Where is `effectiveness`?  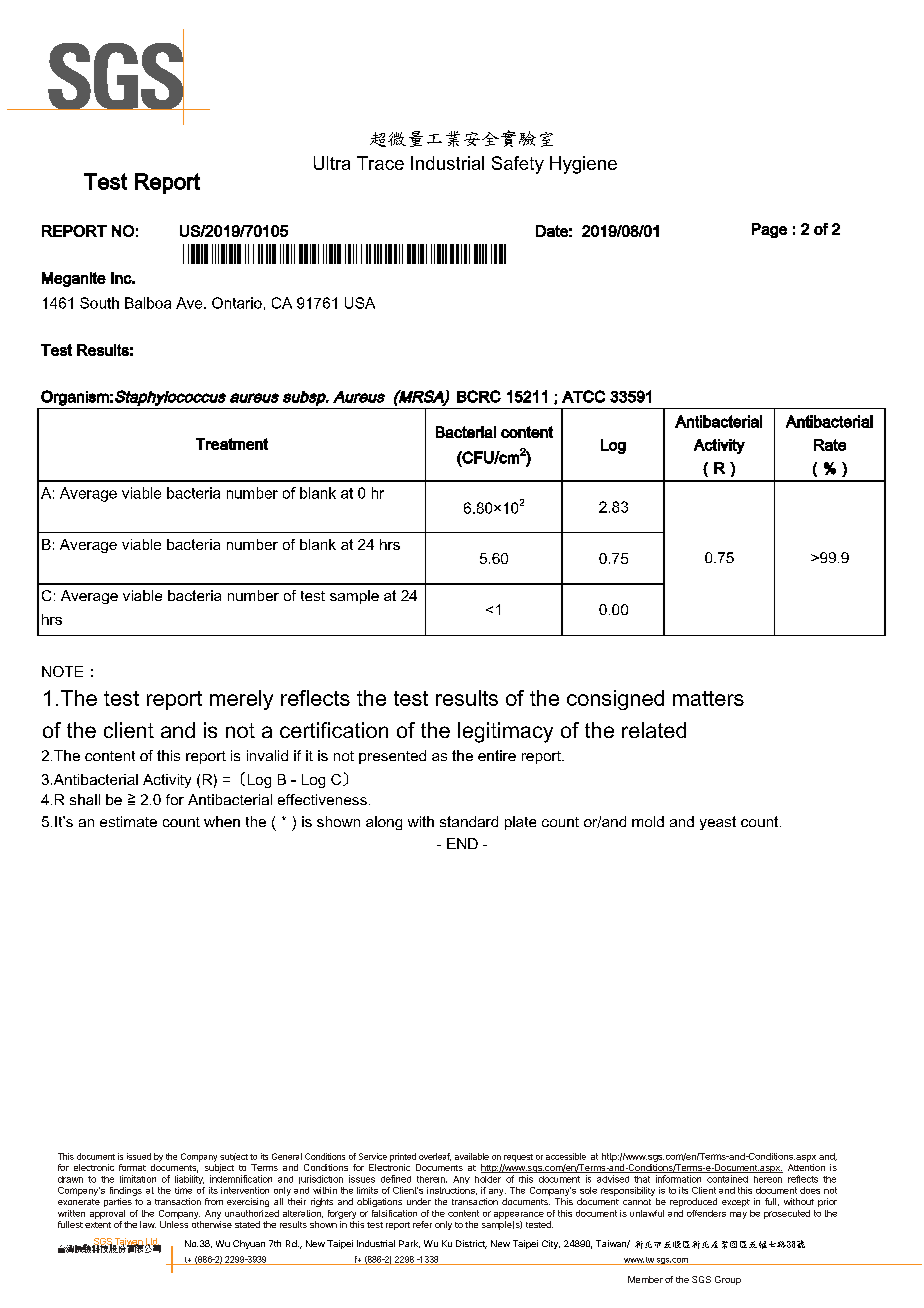 effectiveness is located at coordinates (322, 799).
